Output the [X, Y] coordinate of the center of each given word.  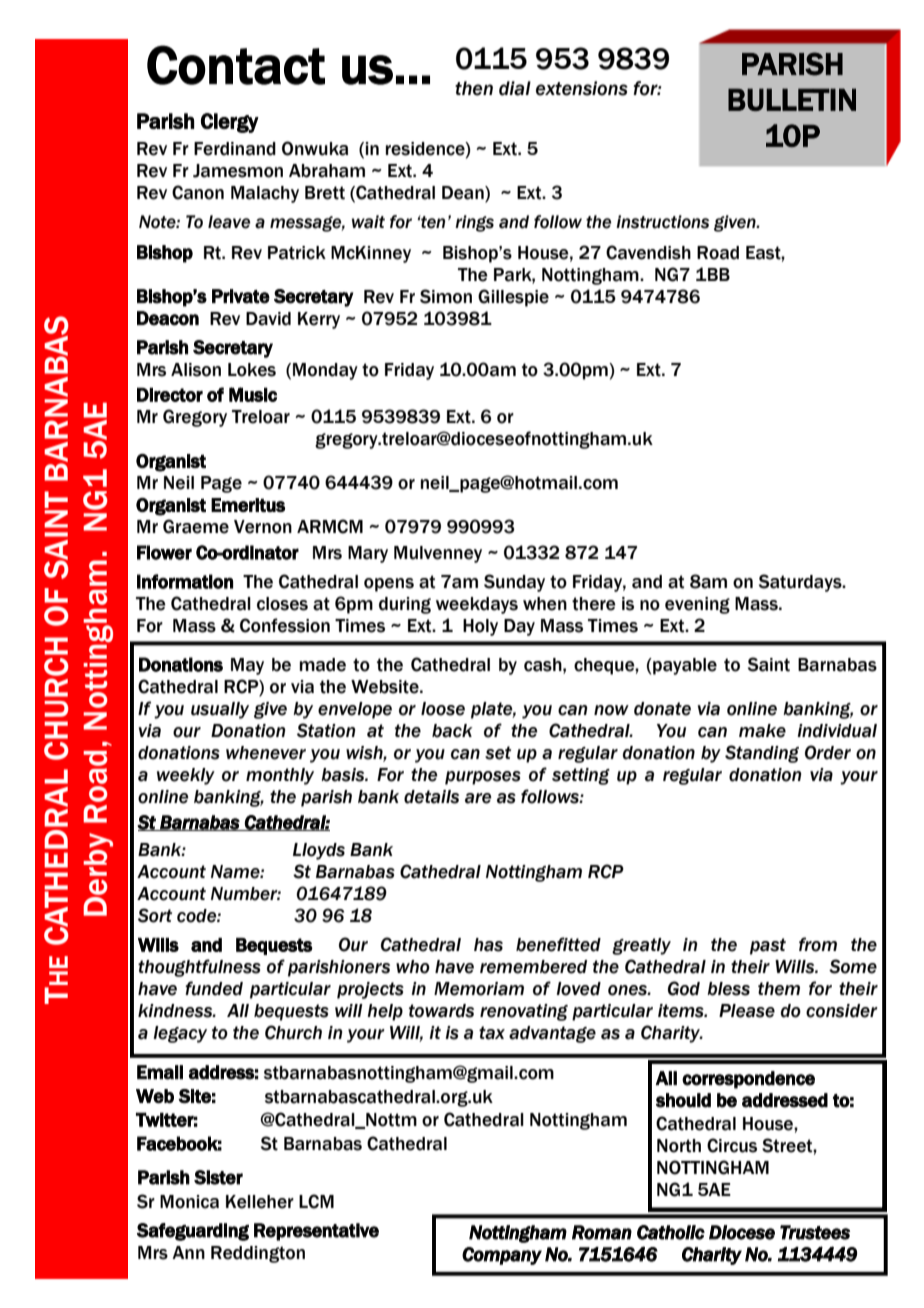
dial [515, 88]
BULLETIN [792, 99]
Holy [480, 627]
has [488, 945]
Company [502, 1256]
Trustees [815, 1232]
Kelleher [260, 1202]
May [247, 666]
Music [253, 394]
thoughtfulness [199, 968]
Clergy [230, 123]
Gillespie [513, 298]
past [768, 946]
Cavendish [648, 252]
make [762, 731]
